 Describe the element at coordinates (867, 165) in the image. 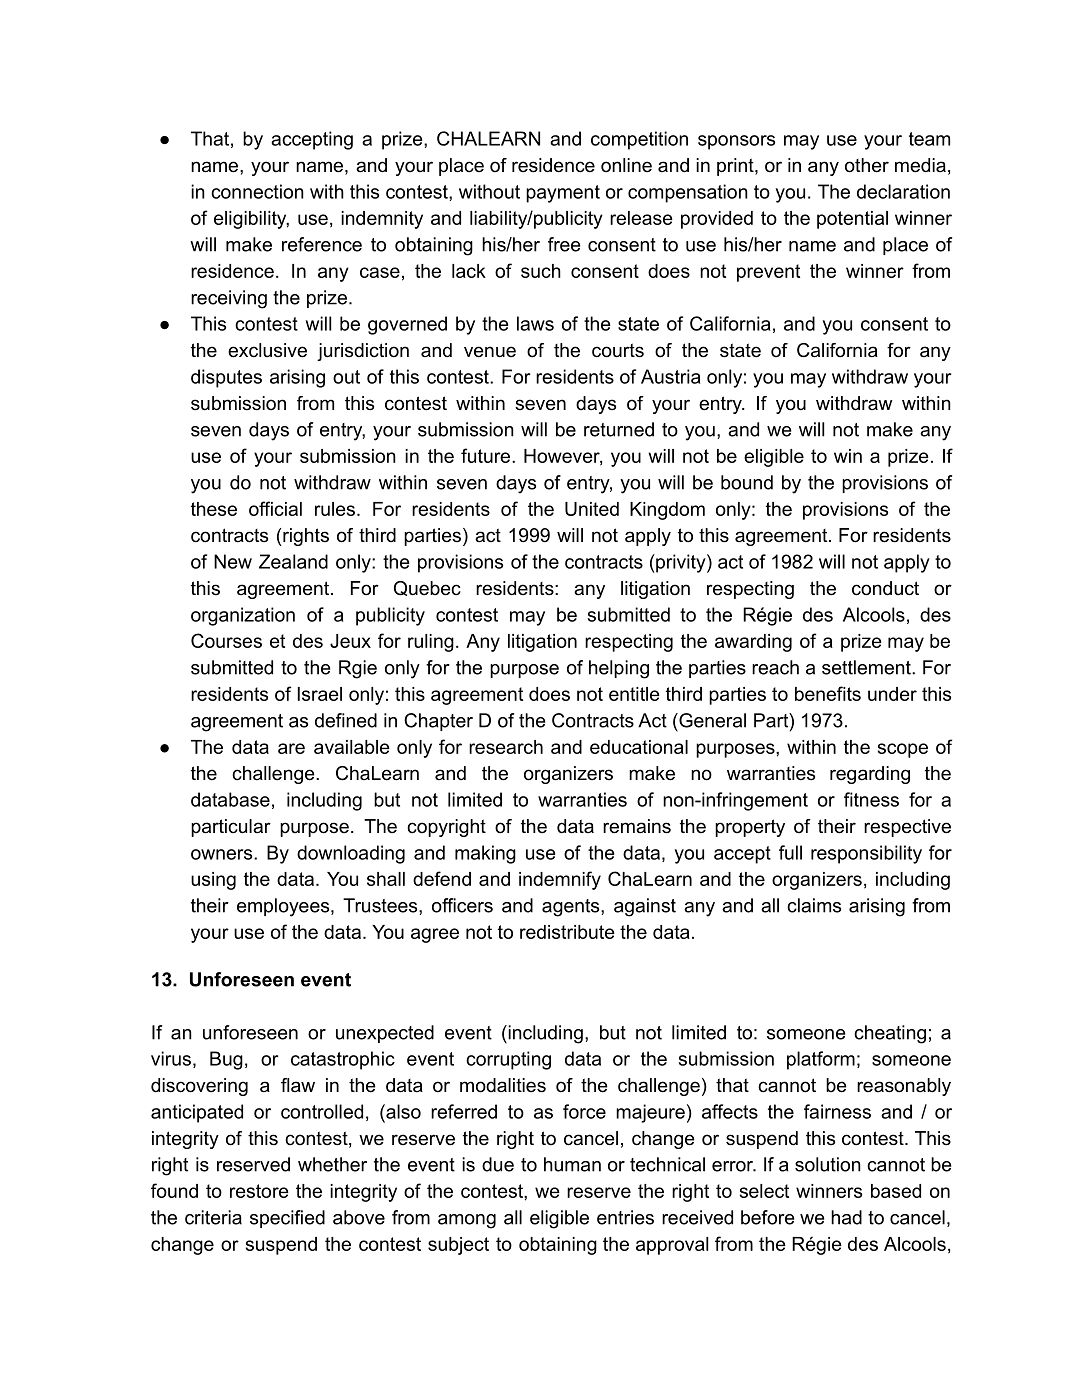

I see `other` at that location.
